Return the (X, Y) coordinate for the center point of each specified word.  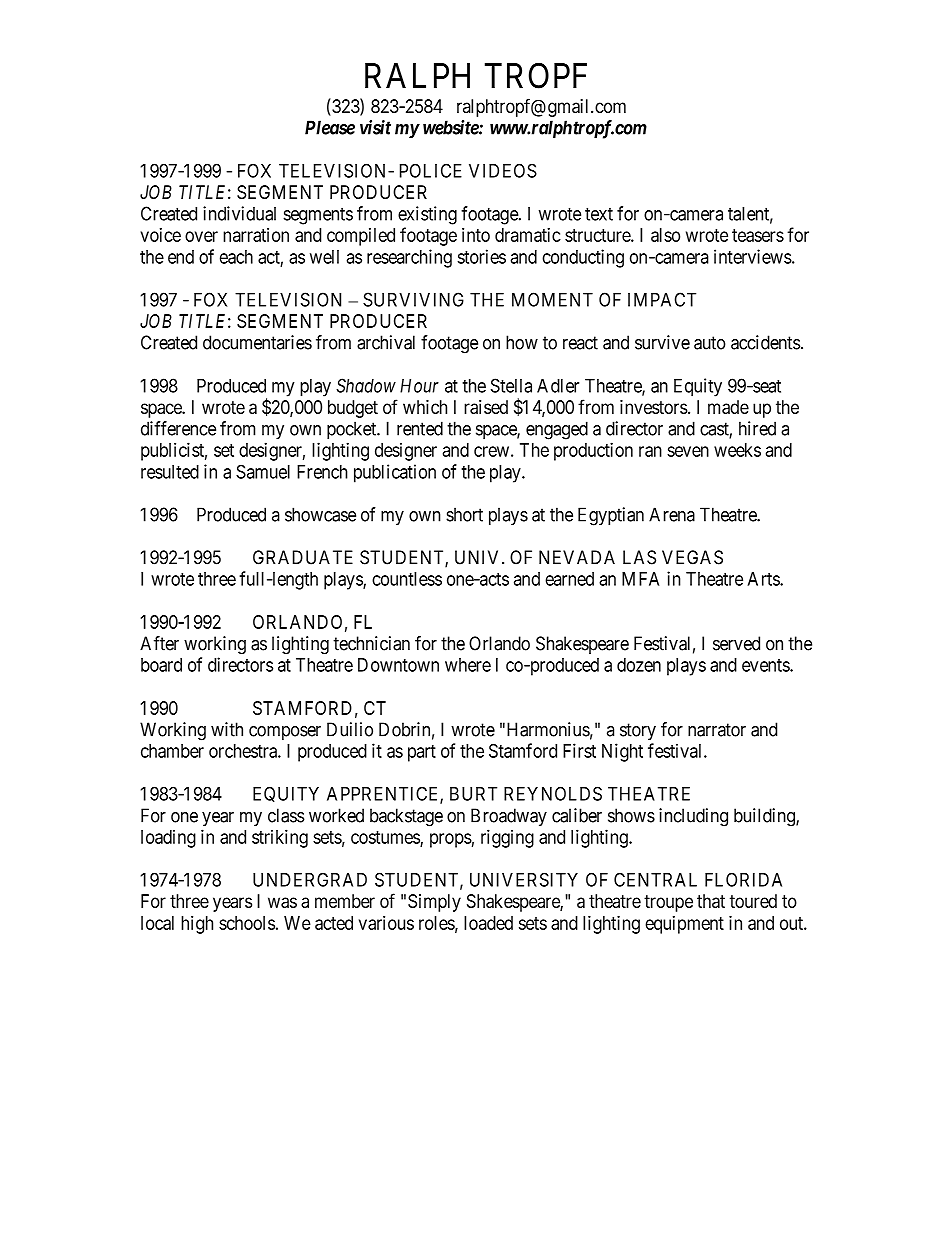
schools (247, 923)
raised (486, 407)
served (736, 643)
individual (239, 213)
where (468, 665)
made (728, 407)
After (159, 643)
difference (178, 428)
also (665, 235)
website (451, 127)
